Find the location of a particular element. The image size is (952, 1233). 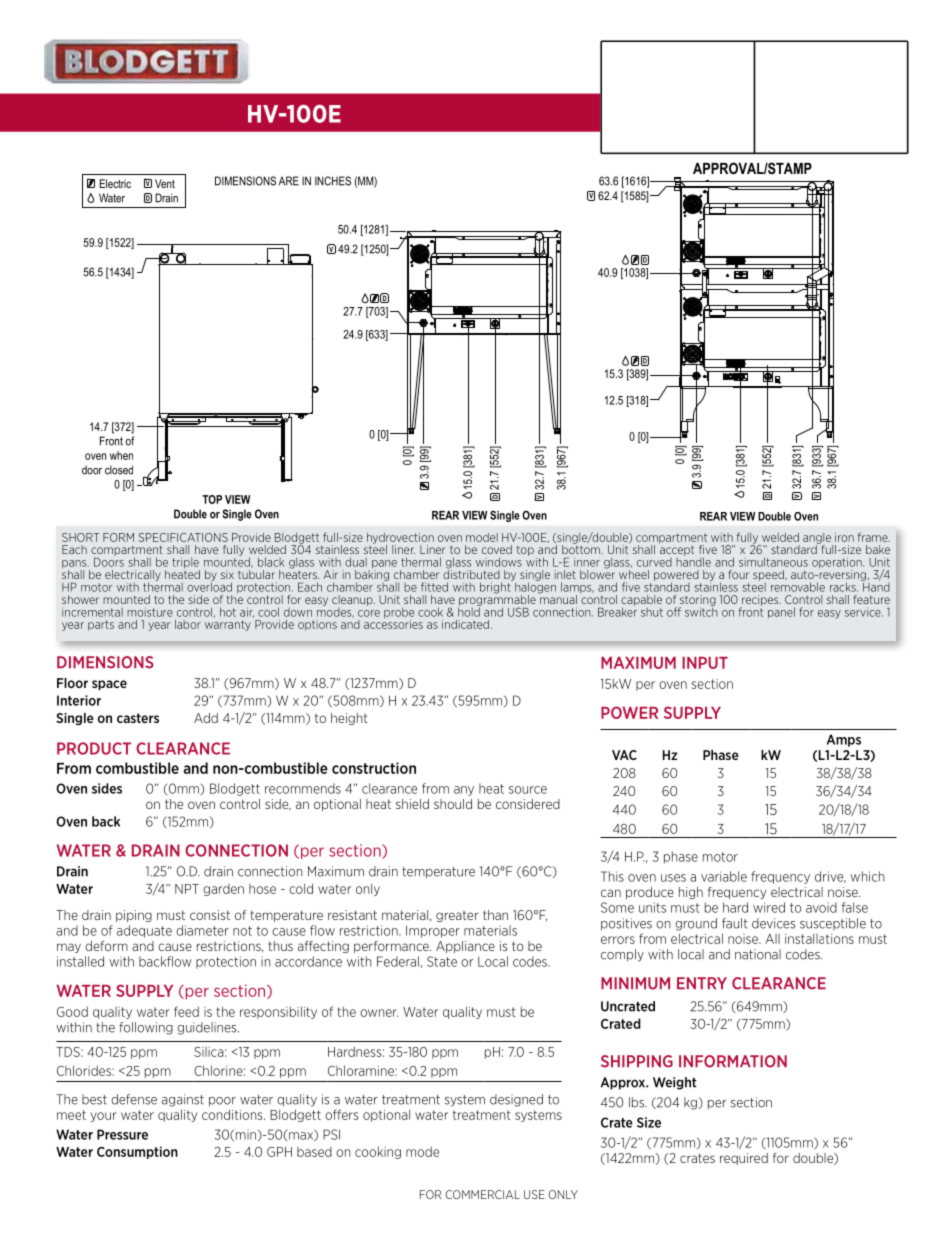

Vent is located at coordinates (165, 183).
